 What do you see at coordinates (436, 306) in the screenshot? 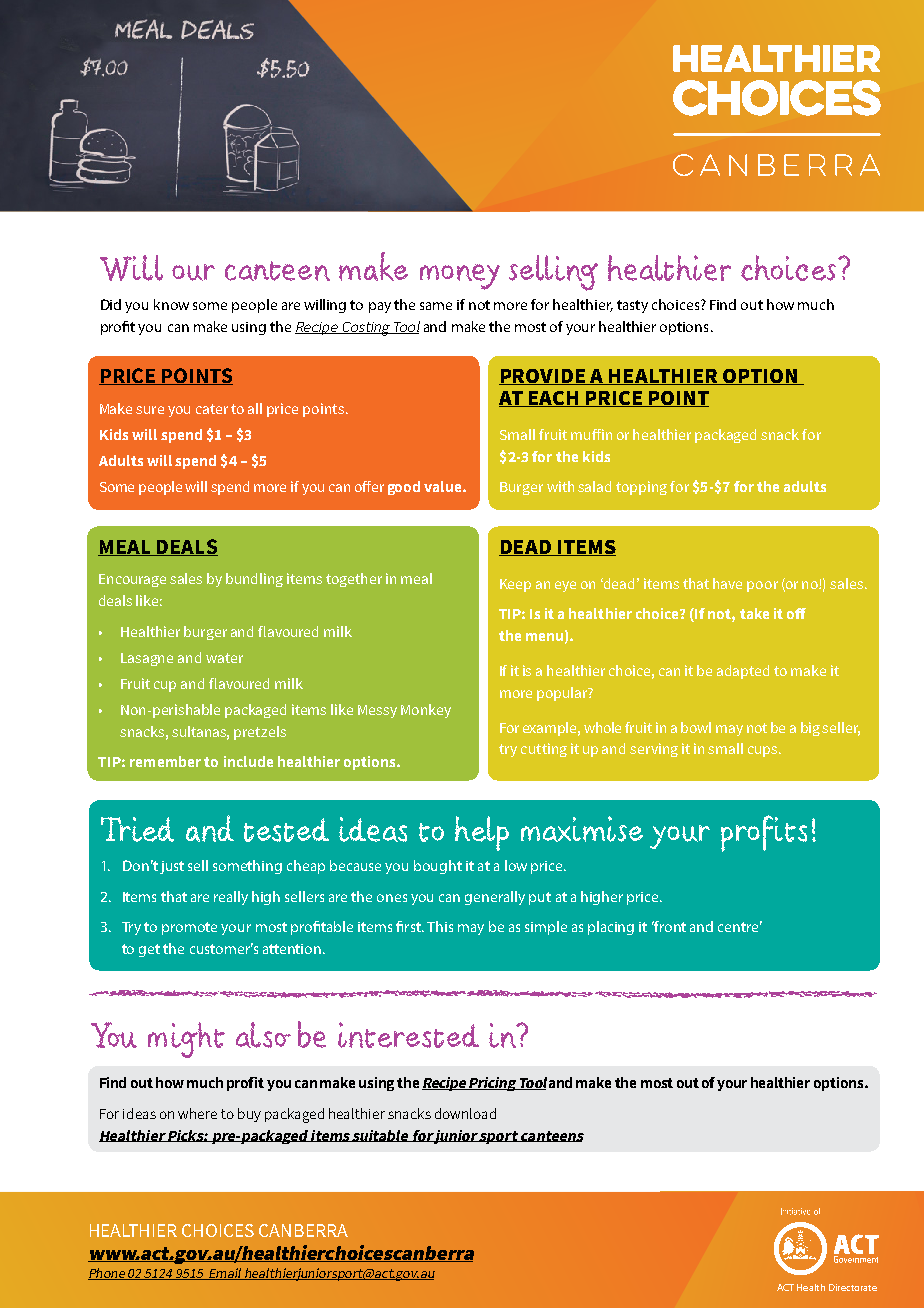
I see `same` at bounding box center [436, 306].
